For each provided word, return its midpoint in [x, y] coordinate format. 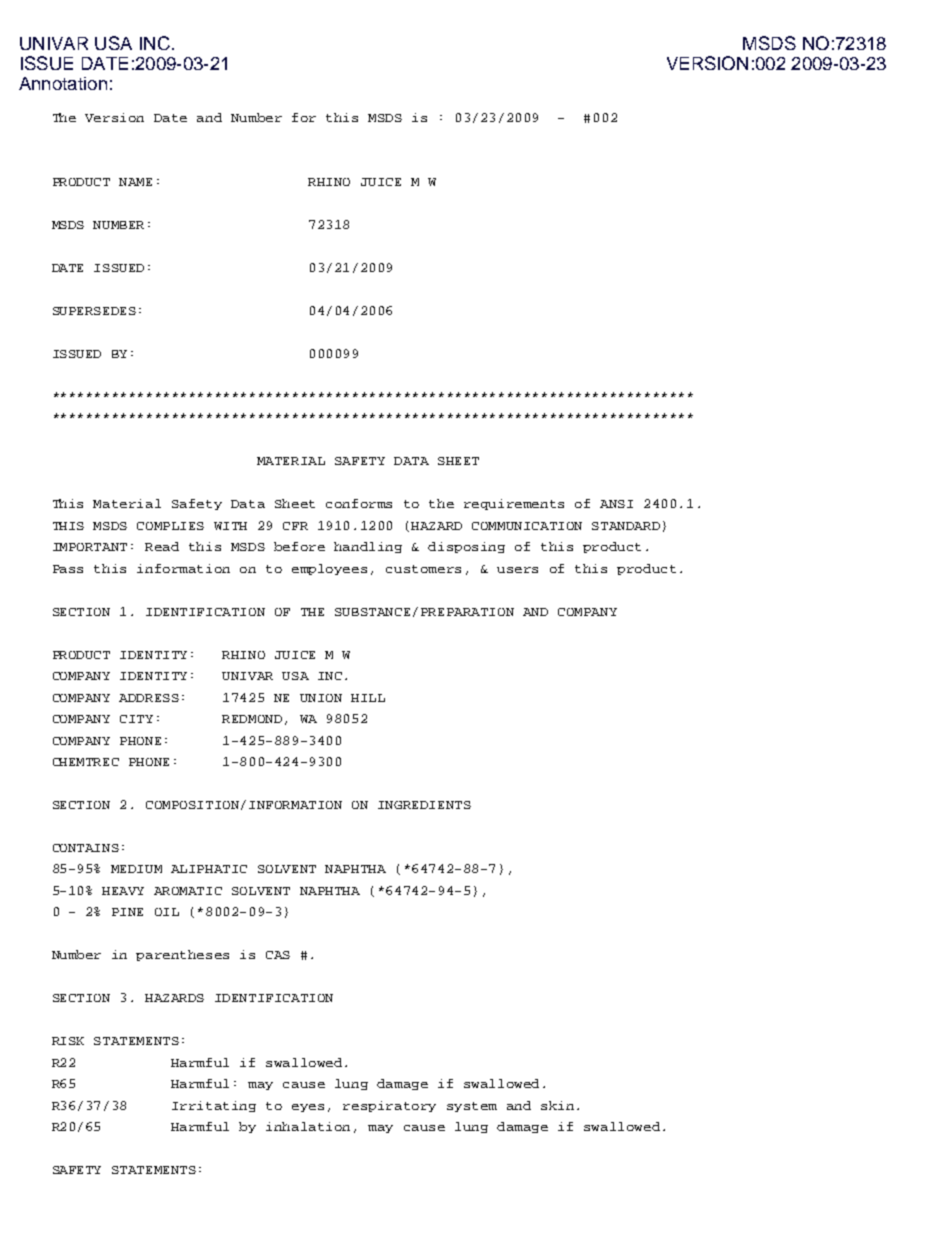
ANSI [616, 504]
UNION [321, 698]
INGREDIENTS [424, 805]
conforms [359, 503]
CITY [136, 719]
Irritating [214, 1106]
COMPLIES [170, 526]
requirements [514, 504]
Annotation [63, 83]
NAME [135, 182]
